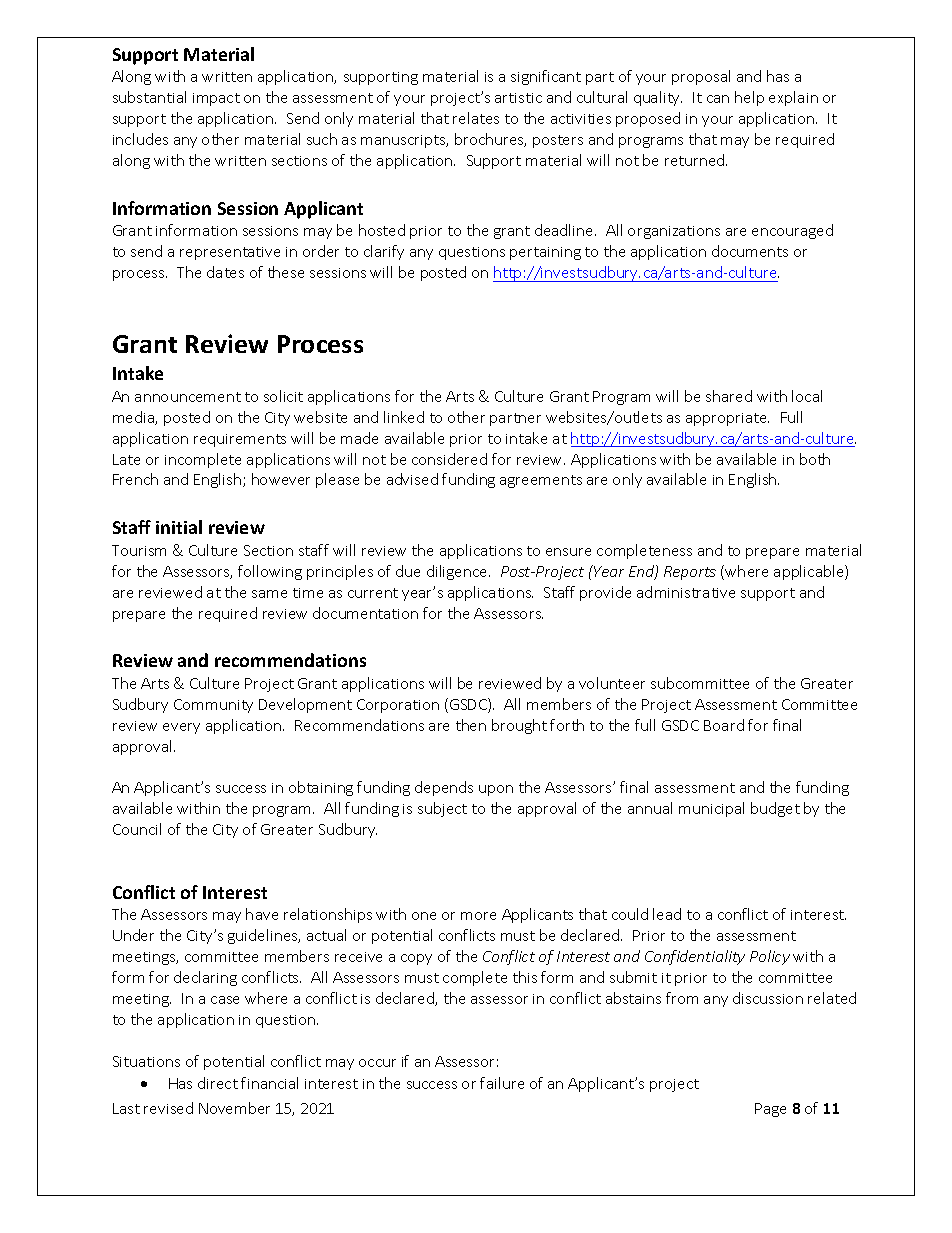 The image size is (952, 1233). I want to click on diligence, so click(458, 572).
